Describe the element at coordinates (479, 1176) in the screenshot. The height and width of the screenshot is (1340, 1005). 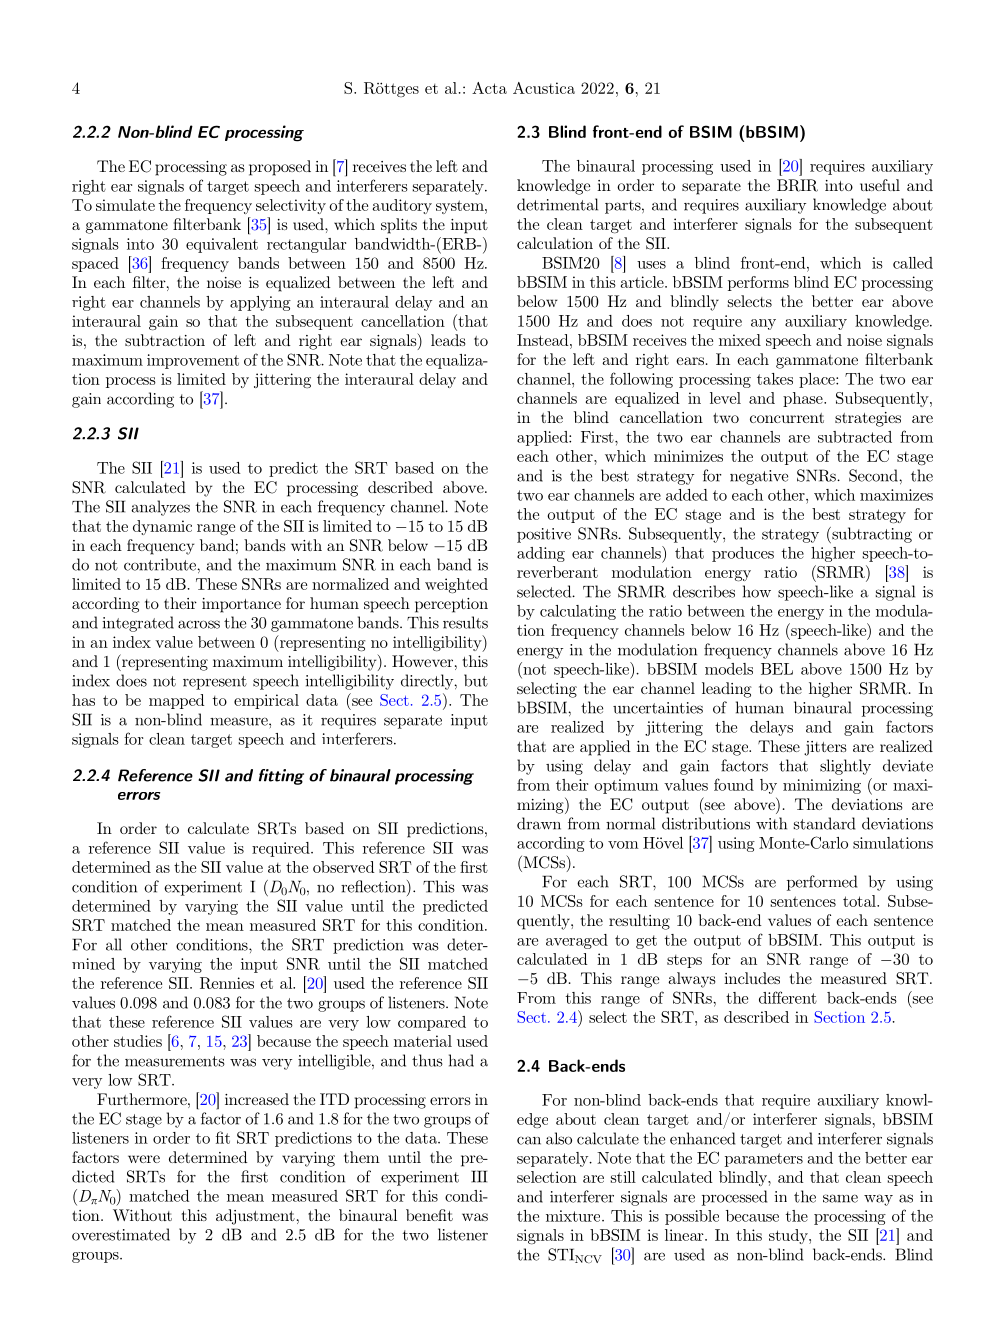
I see `III` at that location.
